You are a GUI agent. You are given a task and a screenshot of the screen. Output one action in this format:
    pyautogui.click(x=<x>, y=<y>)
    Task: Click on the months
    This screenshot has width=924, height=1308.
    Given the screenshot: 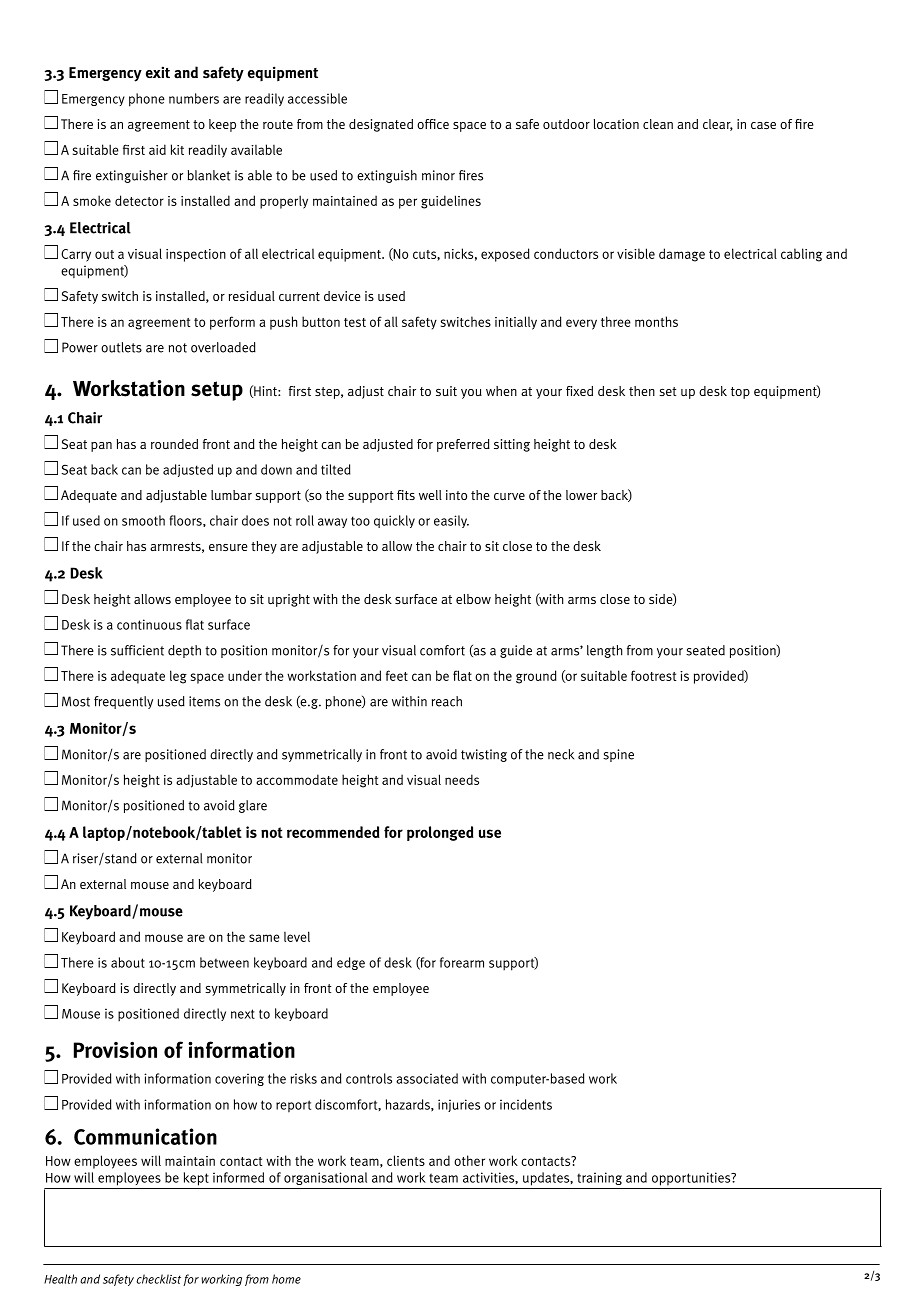 What is the action you would take?
    pyautogui.click(x=656, y=321)
